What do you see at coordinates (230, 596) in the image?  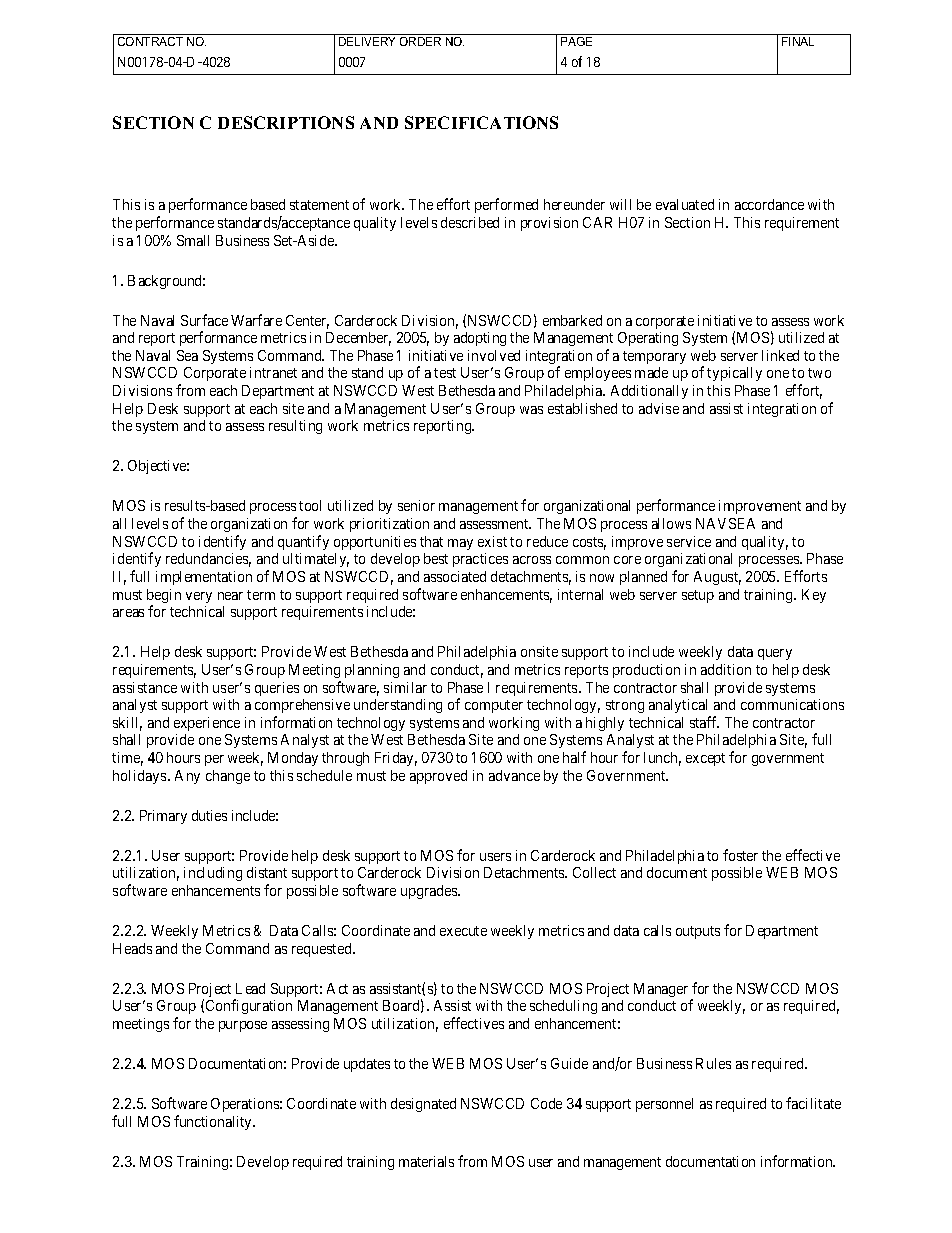 I see `near` at bounding box center [230, 596].
